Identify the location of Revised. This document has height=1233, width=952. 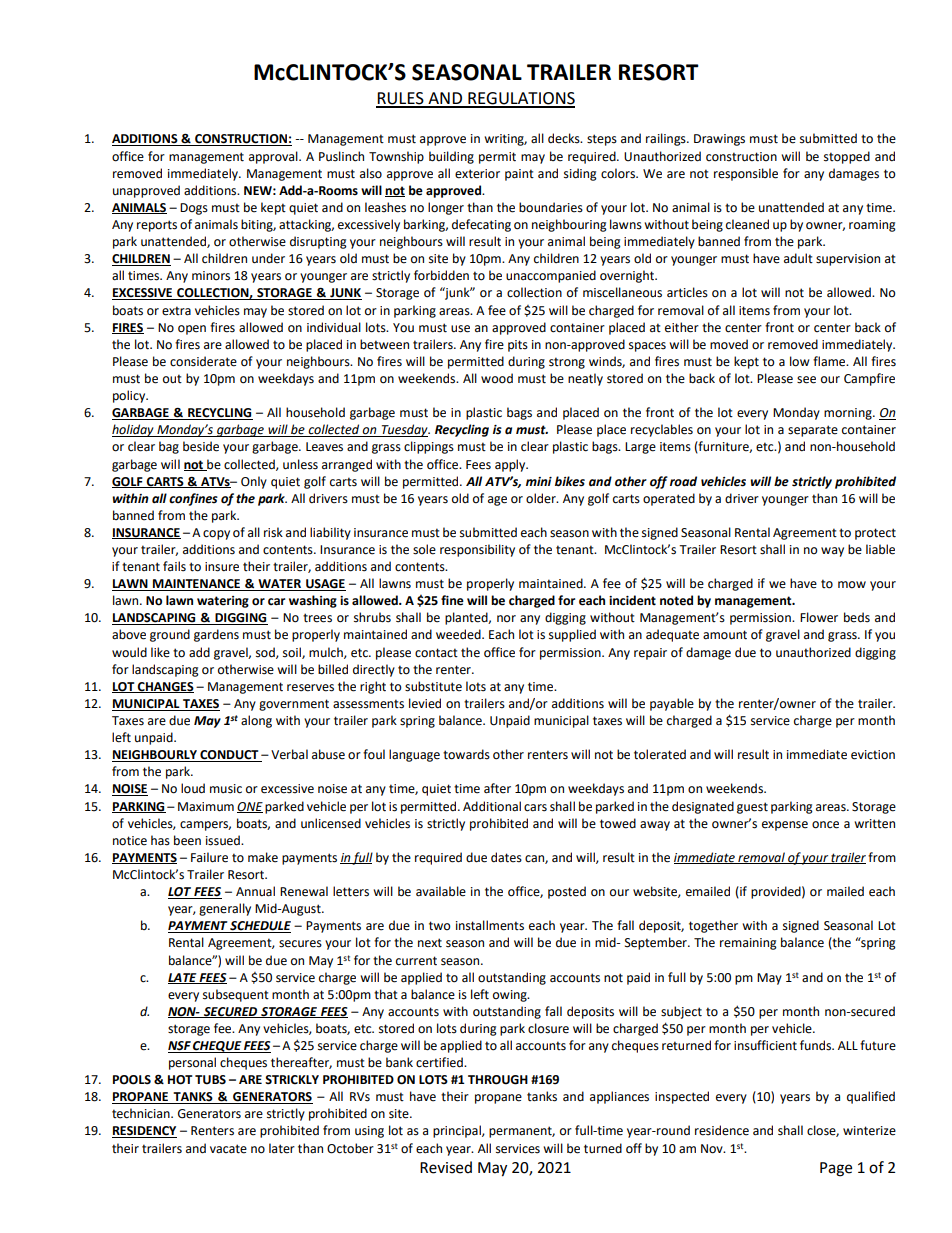
(446, 1167).
